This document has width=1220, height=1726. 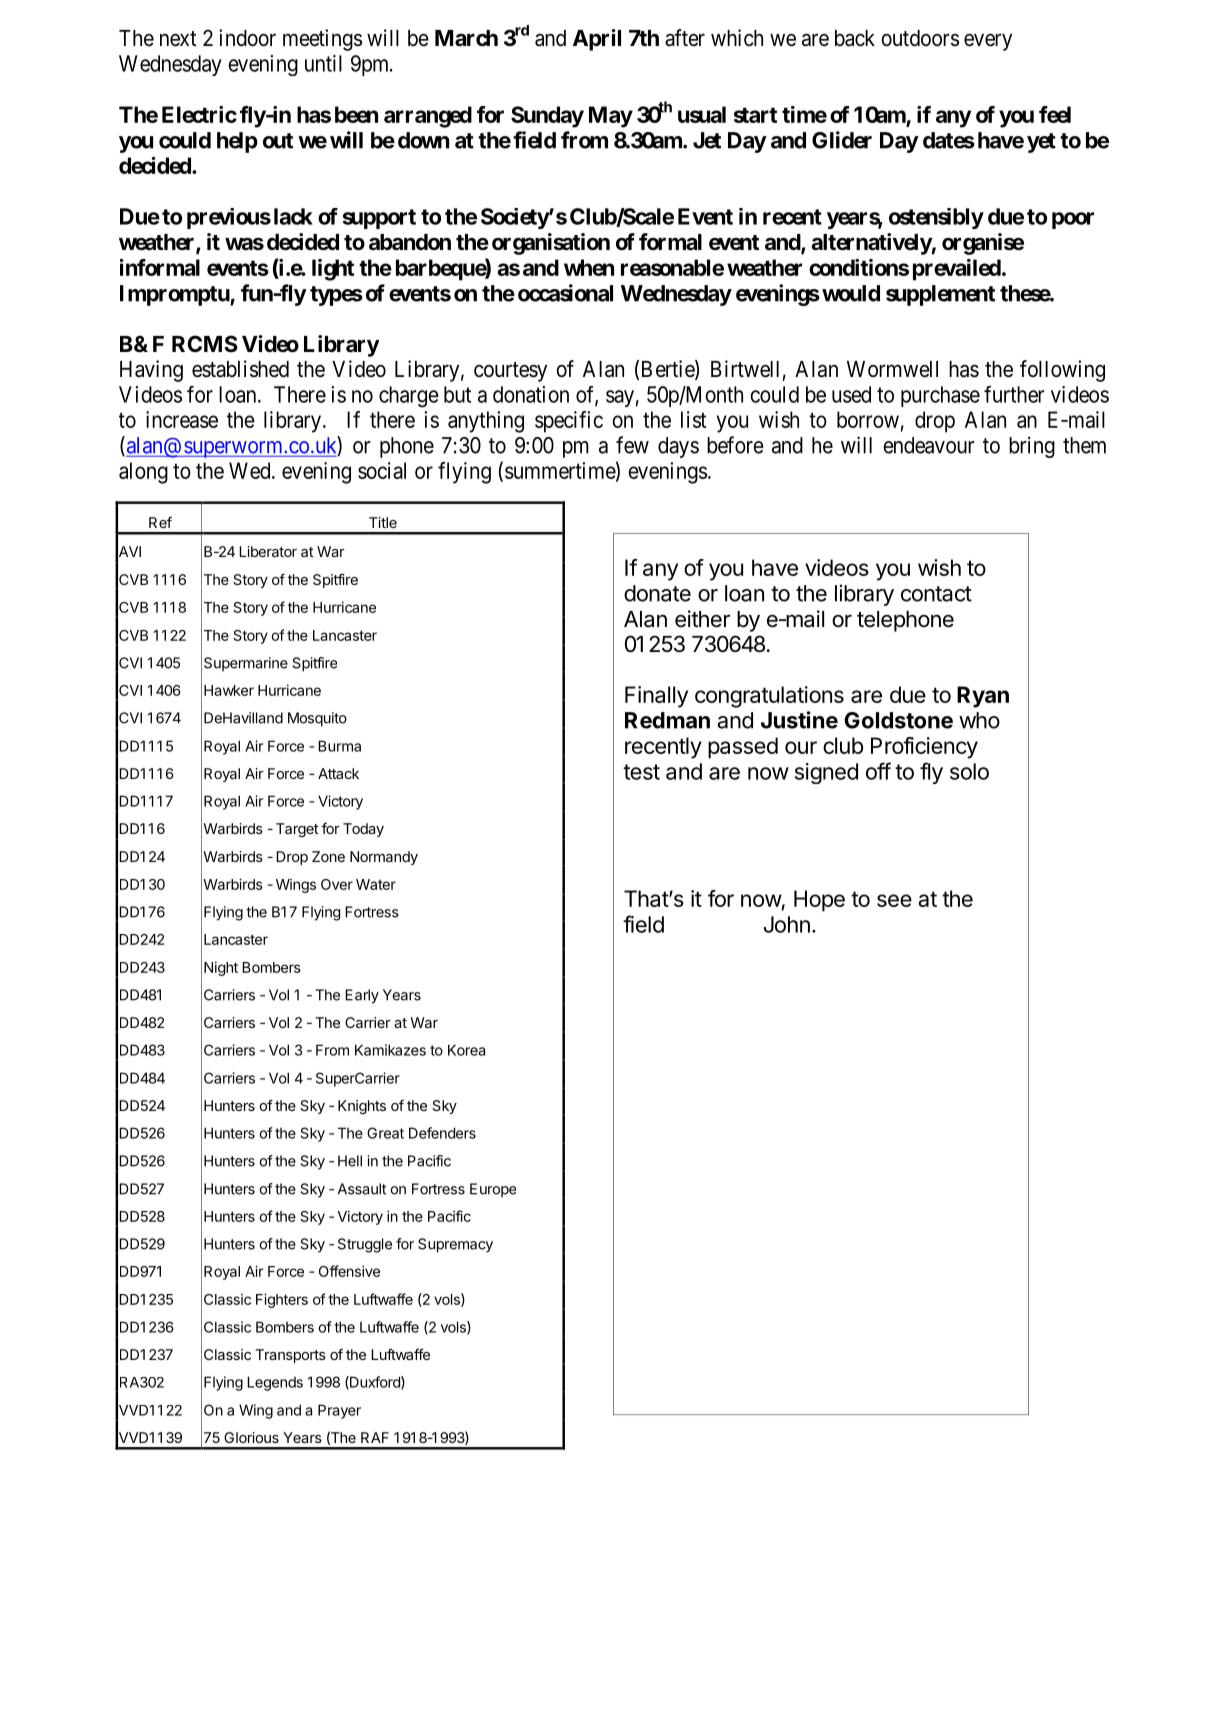 What do you see at coordinates (466, 1050) in the document?
I see `Korea` at bounding box center [466, 1050].
